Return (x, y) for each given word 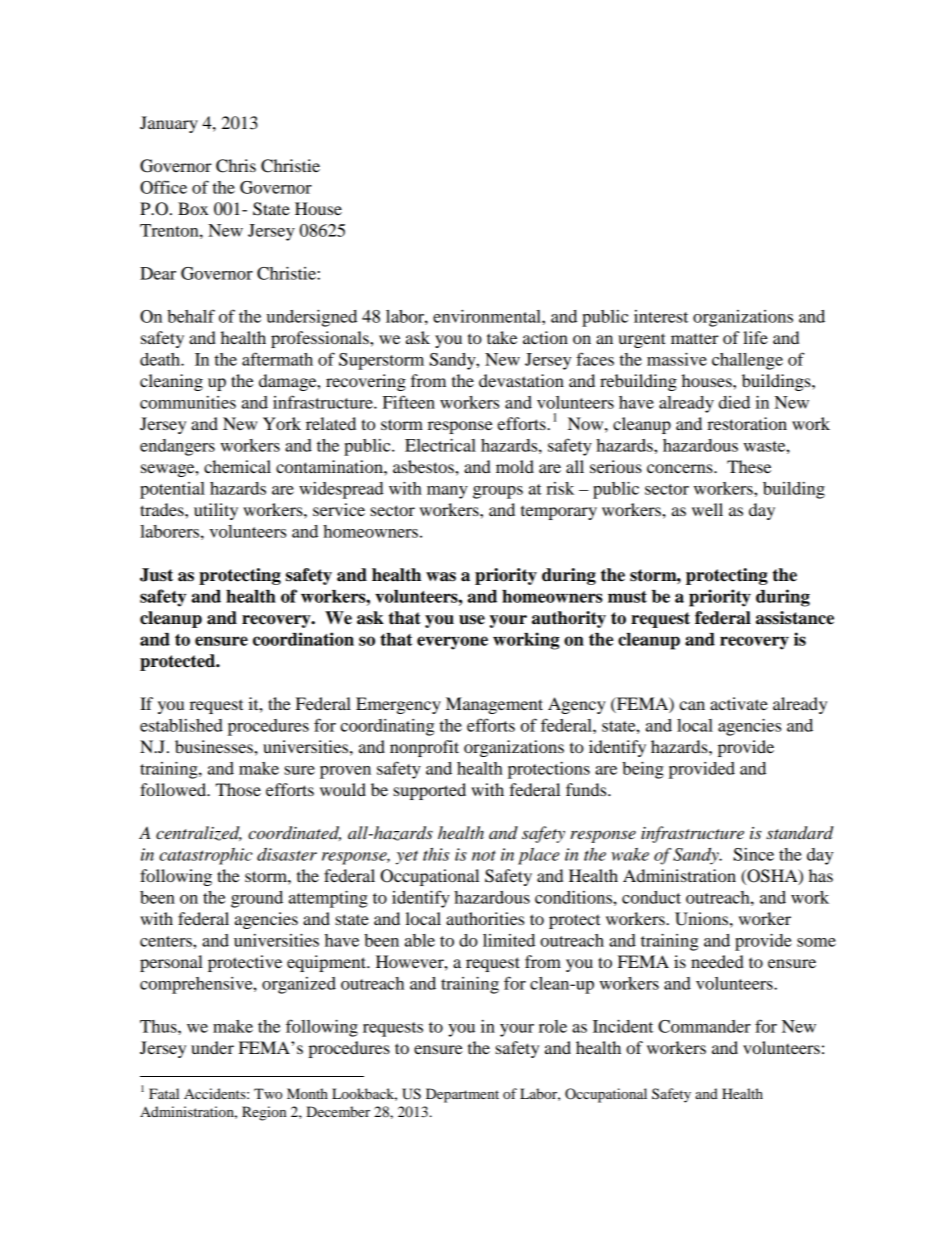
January (169, 124)
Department (462, 1095)
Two (268, 1093)
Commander (704, 1026)
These (749, 466)
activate (739, 703)
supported (429, 791)
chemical (237, 466)
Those (238, 789)
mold (515, 466)
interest (661, 316)
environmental (488, 316)
